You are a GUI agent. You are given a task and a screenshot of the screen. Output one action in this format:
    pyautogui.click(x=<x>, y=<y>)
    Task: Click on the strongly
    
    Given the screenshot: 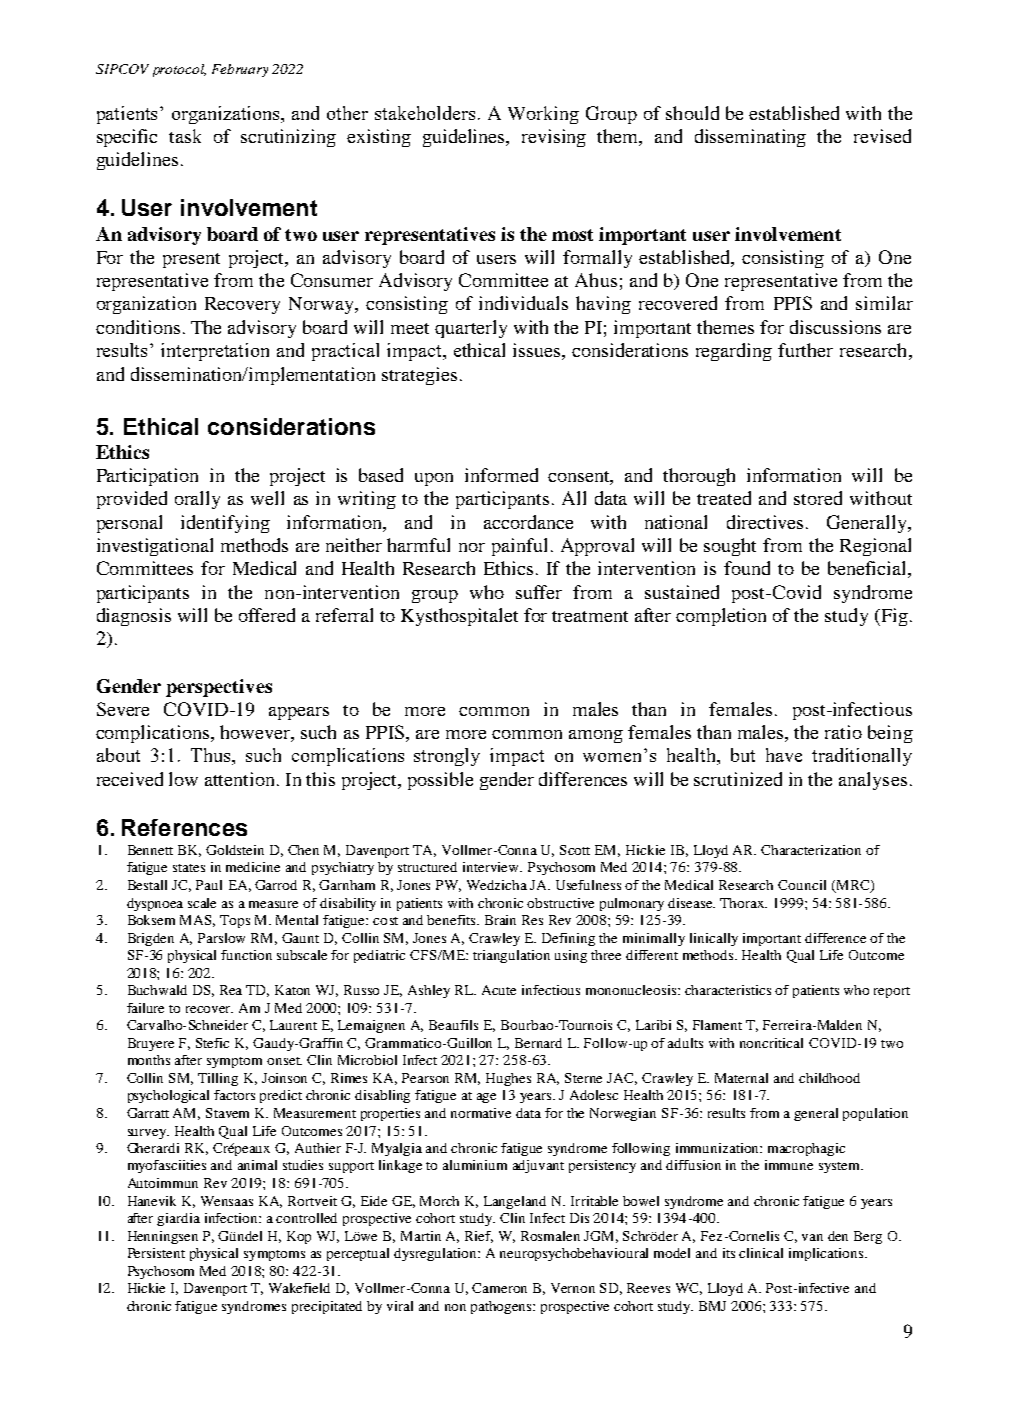 What is the action you would take?
    pyautogui.click(x=447, y=757)
